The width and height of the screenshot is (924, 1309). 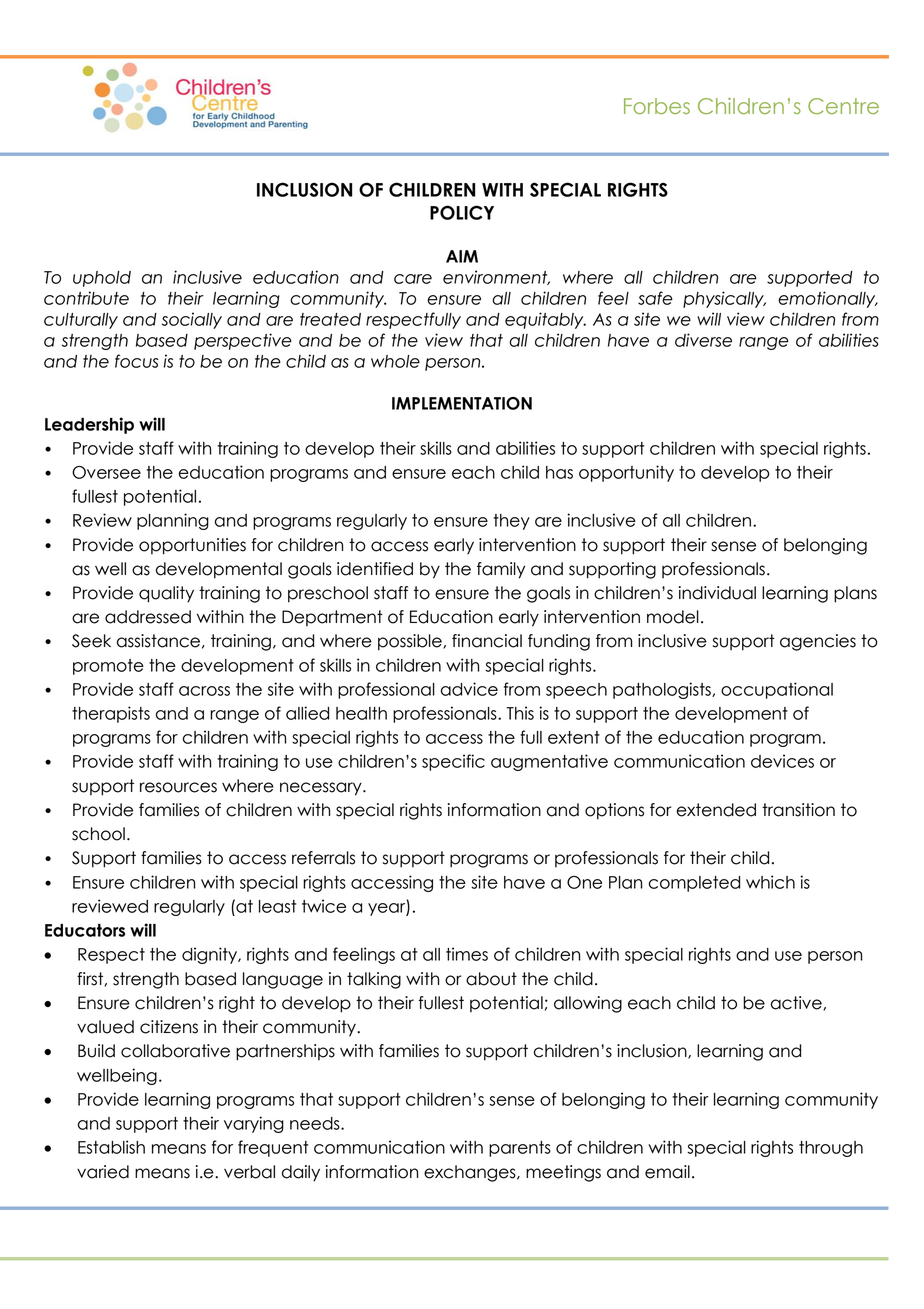 What do you see at coordinates (770, 882) in the screenshot?
I see `which` at bounding box center [770, 882].
